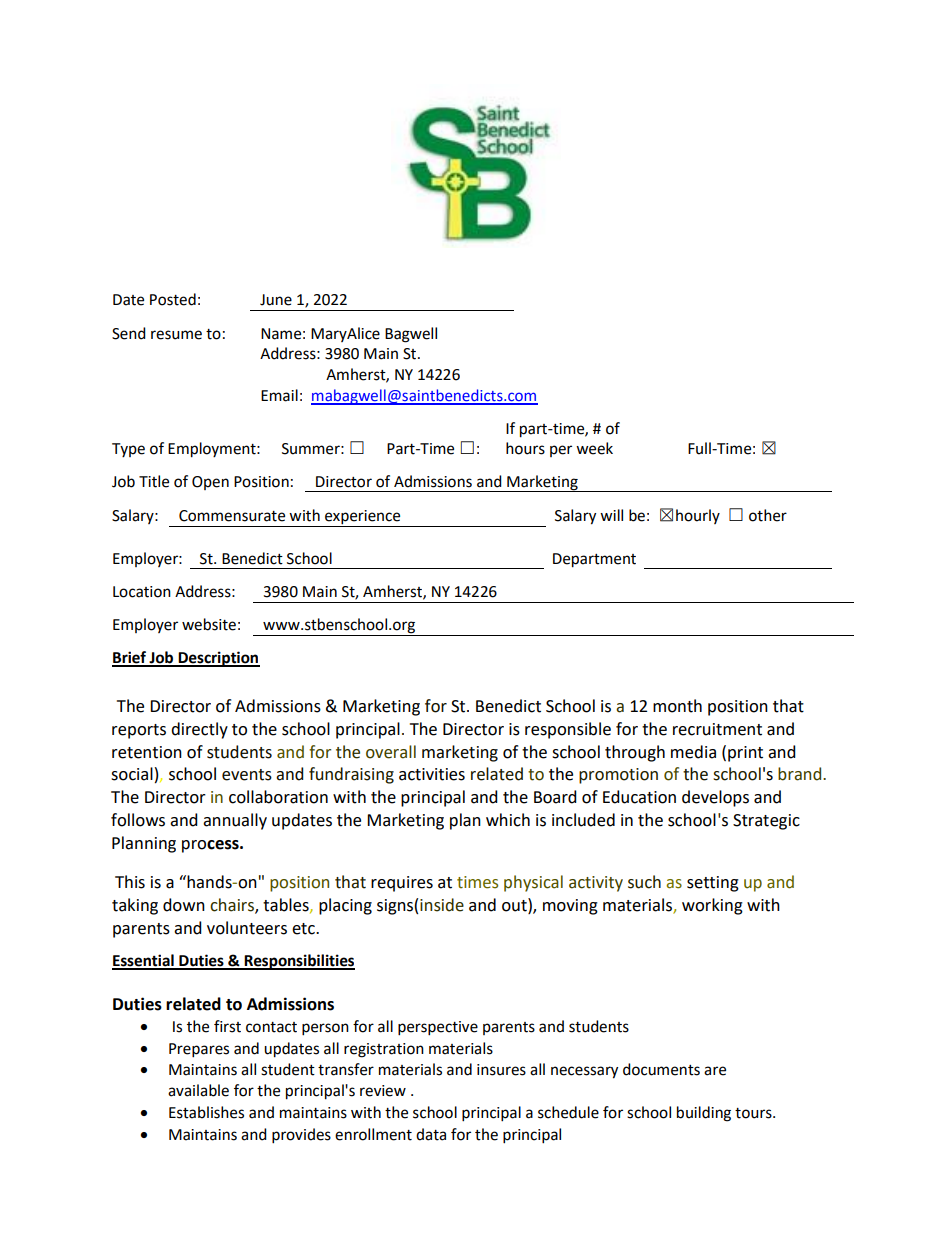 The width and height of the image is (952, 1233). Describe the element at coordinates (431, 1134) in the image. I see `data` at that location.
